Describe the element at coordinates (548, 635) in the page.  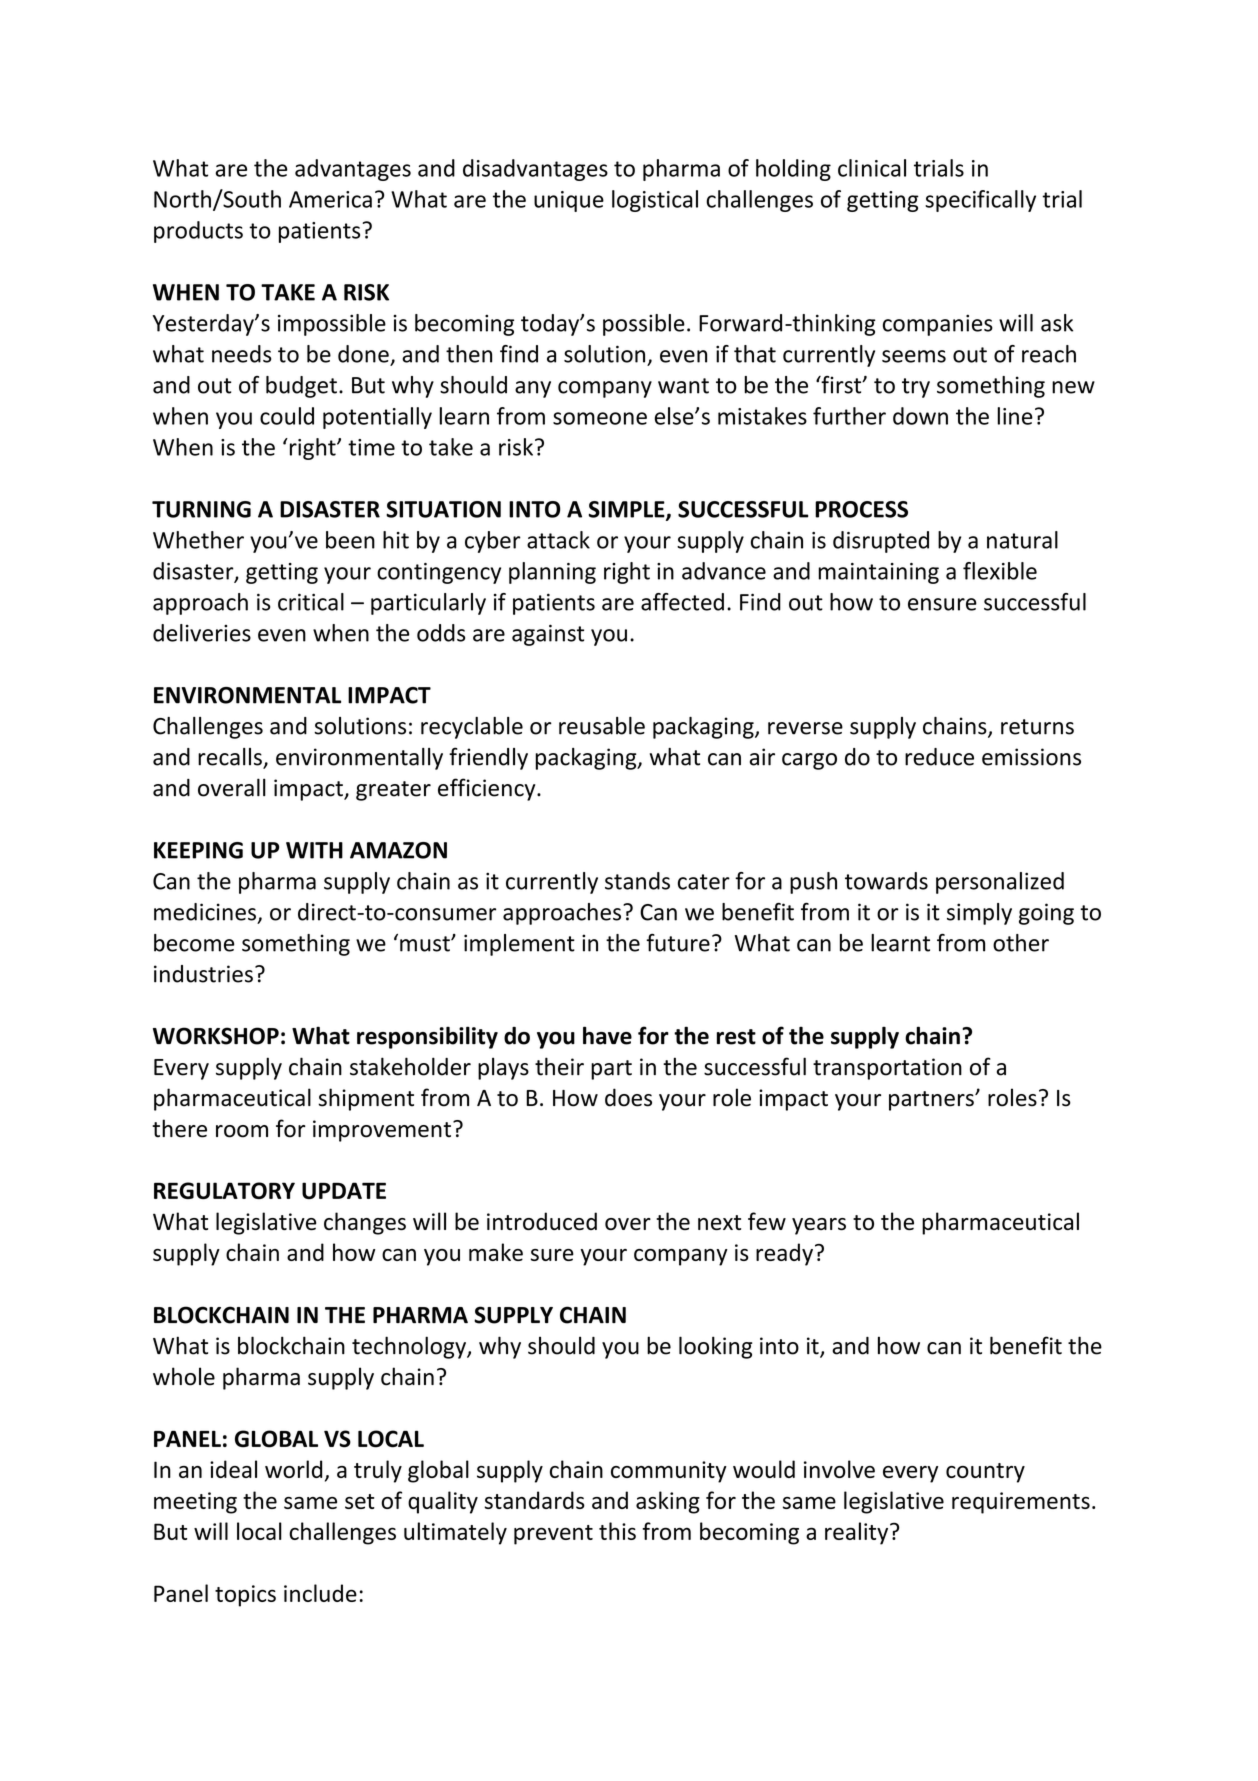
I see `against` at that location.
